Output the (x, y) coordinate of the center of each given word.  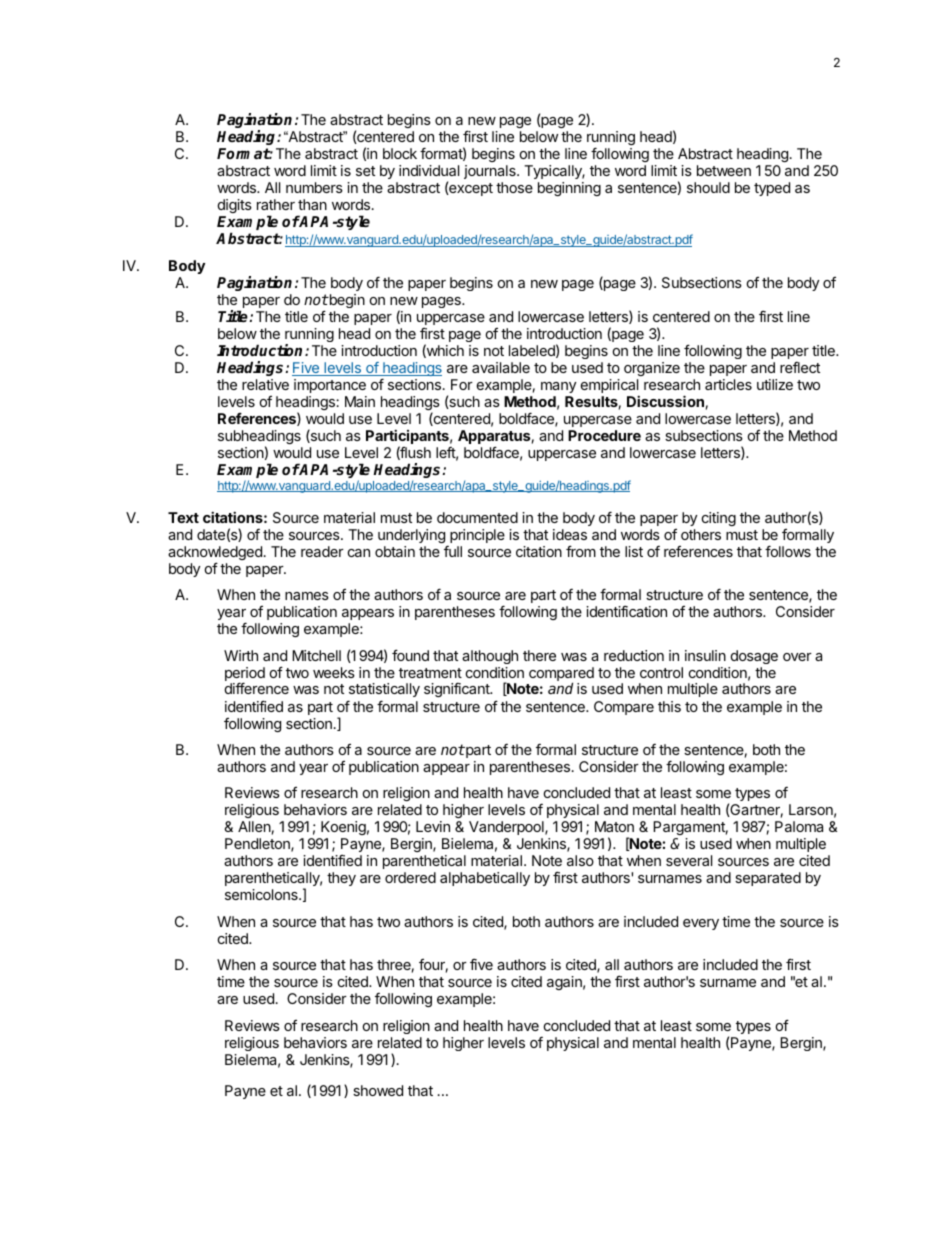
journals (491, 174)
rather (276, 204)
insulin (705, 655)
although (490, 657)
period (245, 675)
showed (378, 1090)
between (724, 170)
